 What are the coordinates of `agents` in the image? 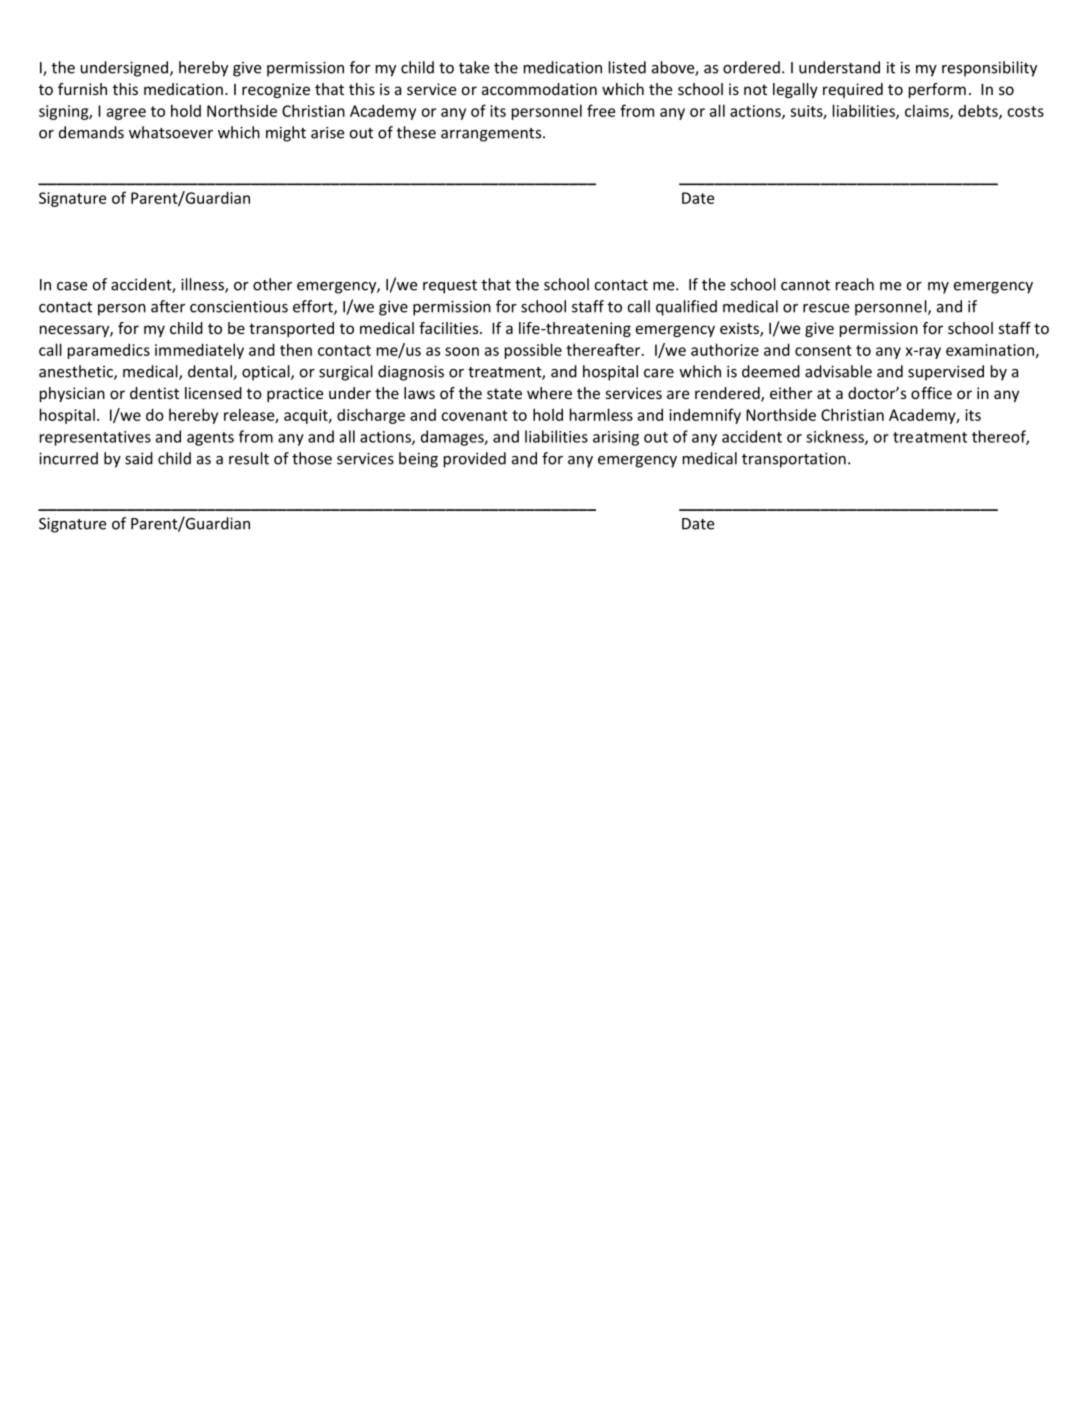 It's located at (210, 439).
